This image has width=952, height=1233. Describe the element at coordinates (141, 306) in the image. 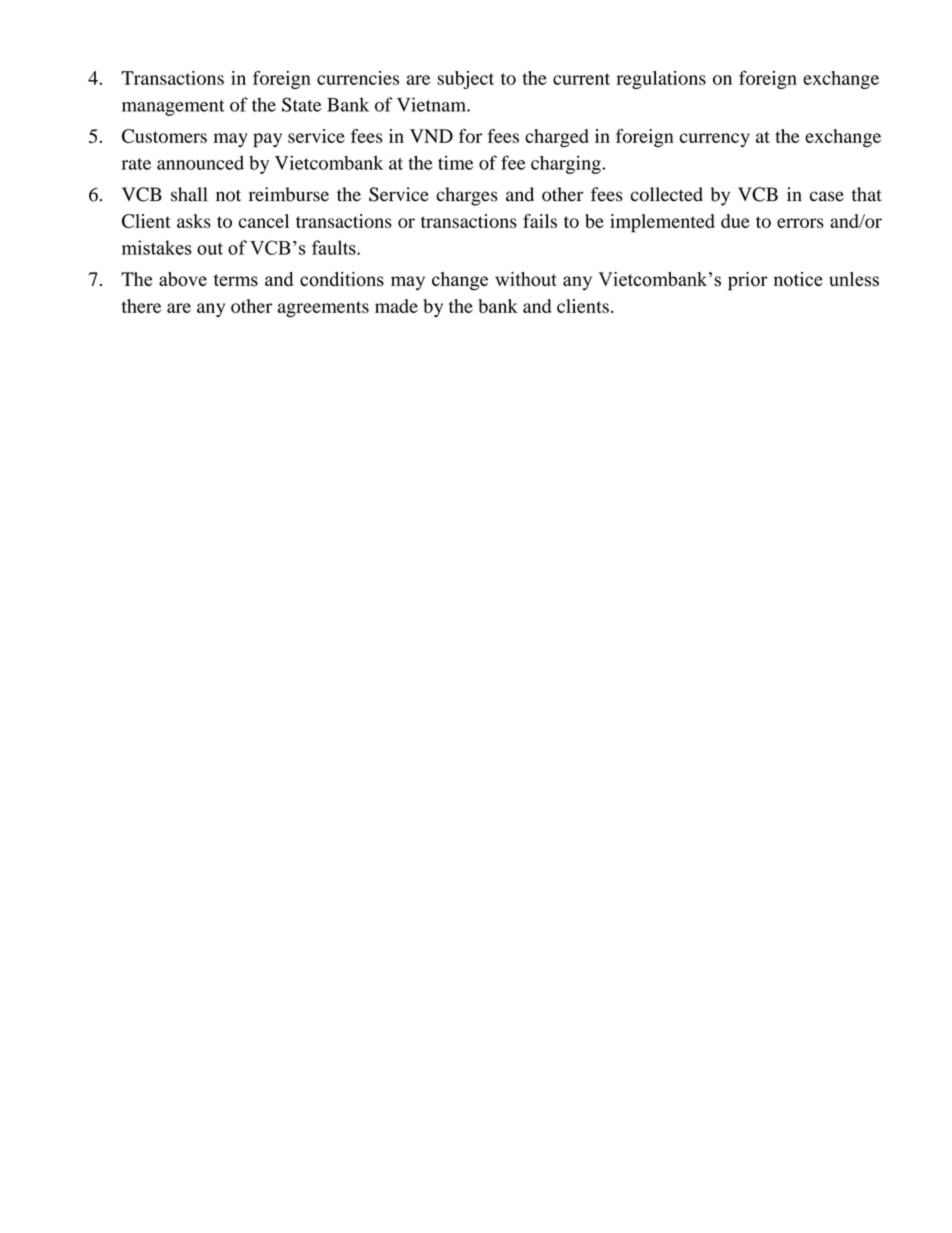

I see `there` at that location.
